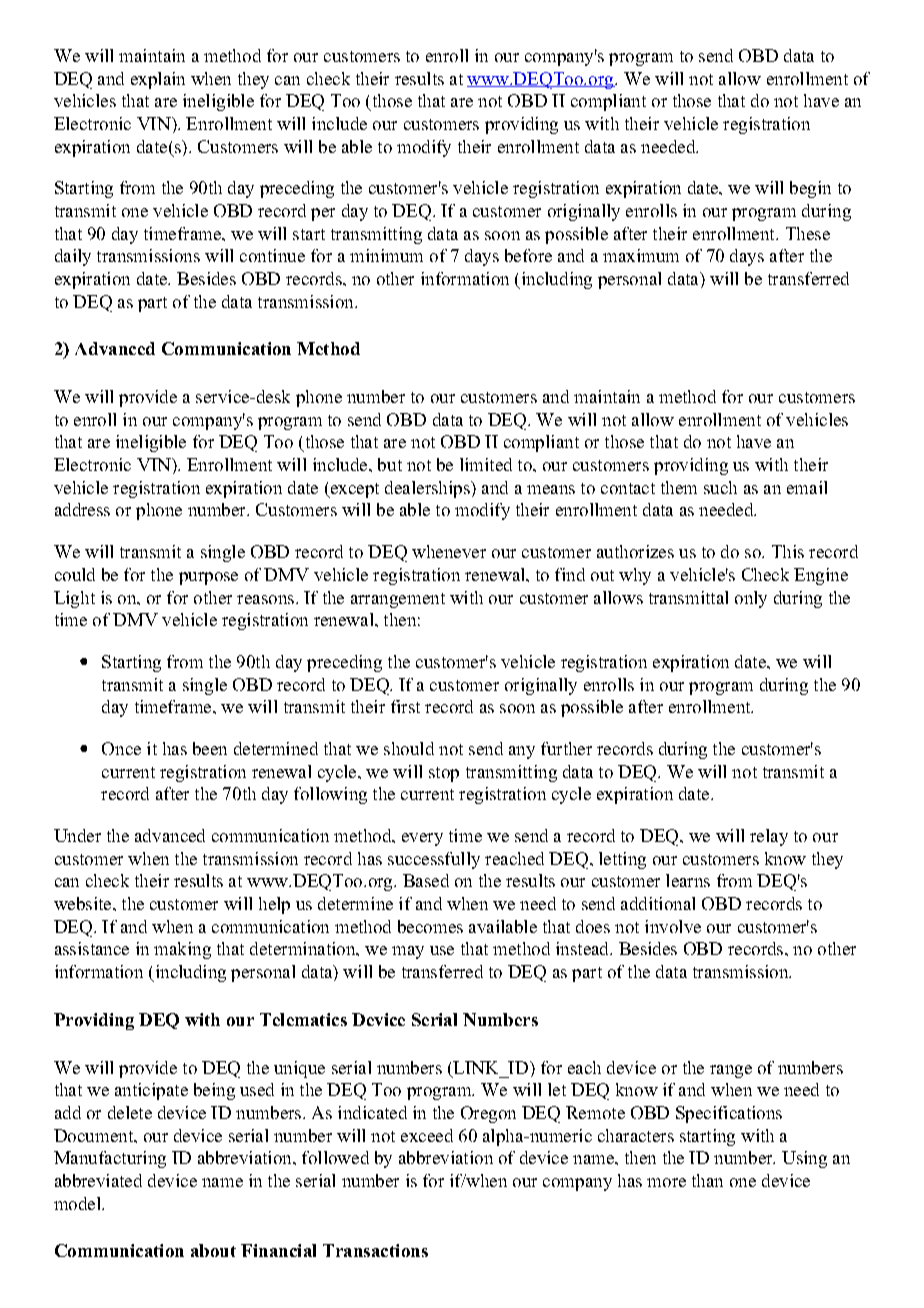 This screenshot has height=1308, width=924. I want to click on explain, so click(158, 80).
